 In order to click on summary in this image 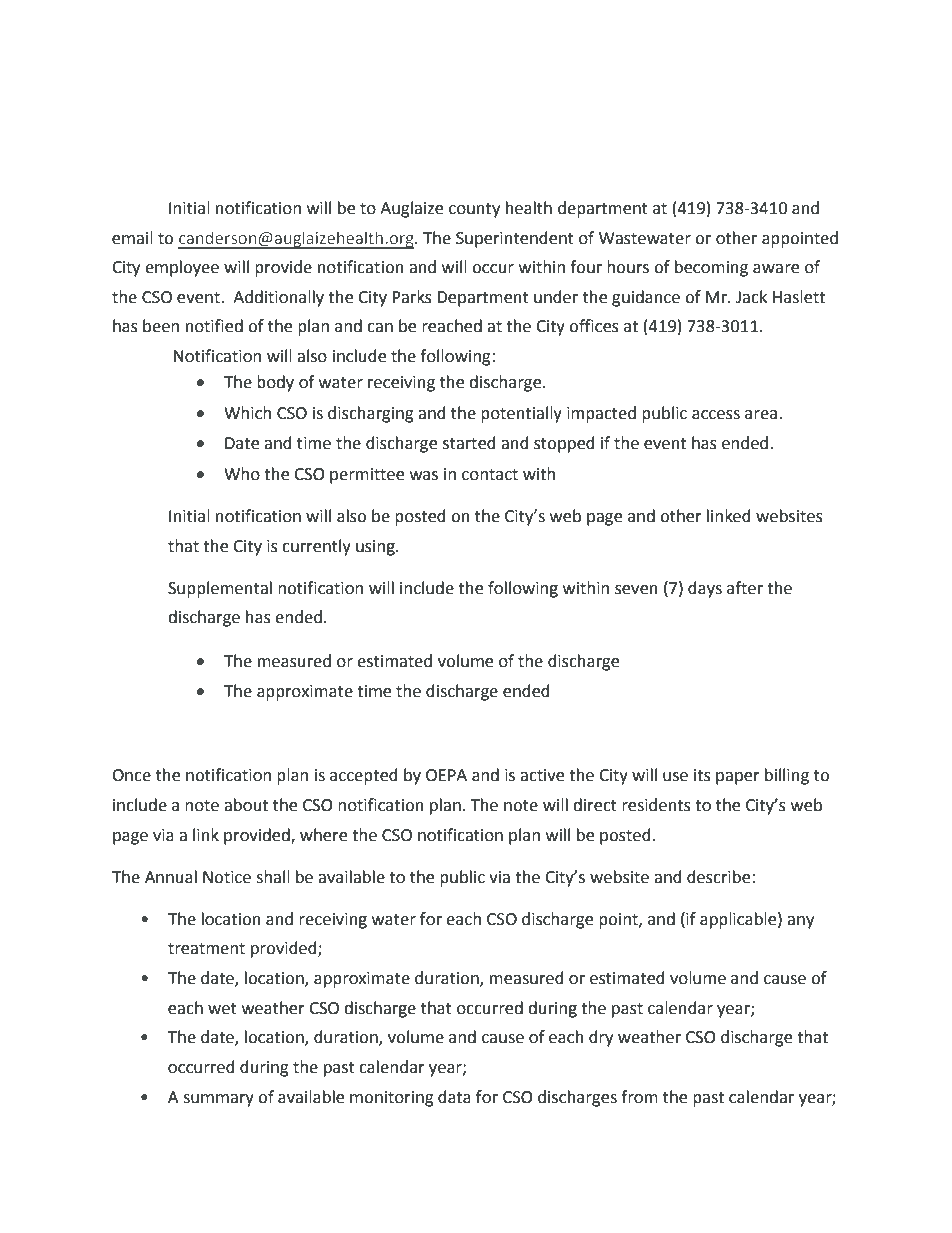, I will do `click(218, 1100)`.
